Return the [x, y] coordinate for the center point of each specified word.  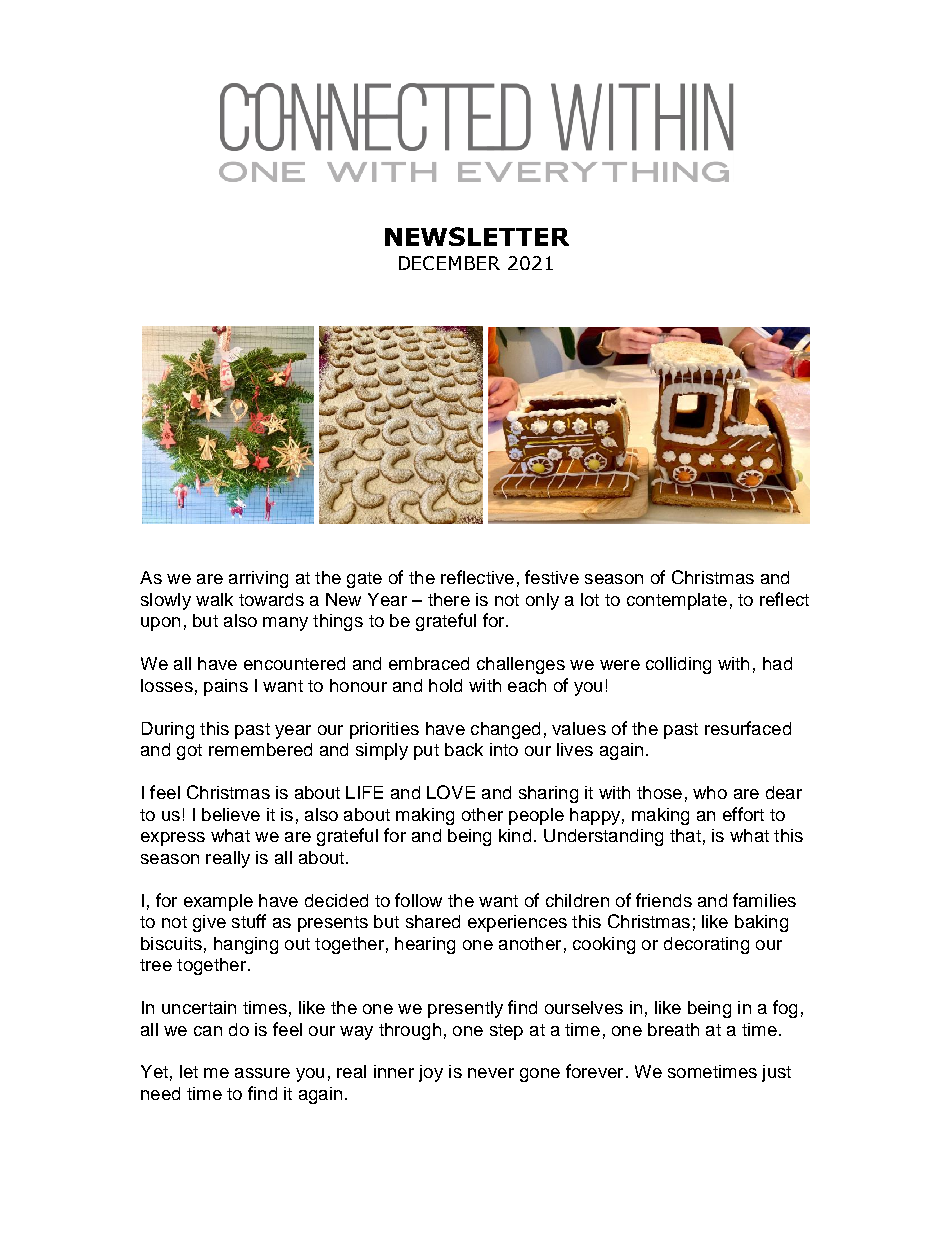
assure [262, 1073]
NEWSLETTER [477, 236]
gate [364, 580]
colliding [678, 665]
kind [515, 835]
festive [552, 577]
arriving [258, 579]
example [218, 902]
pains [226, 687]
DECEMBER [449, 263]
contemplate [677, 601]
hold [445, 685]
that [685, 835]
